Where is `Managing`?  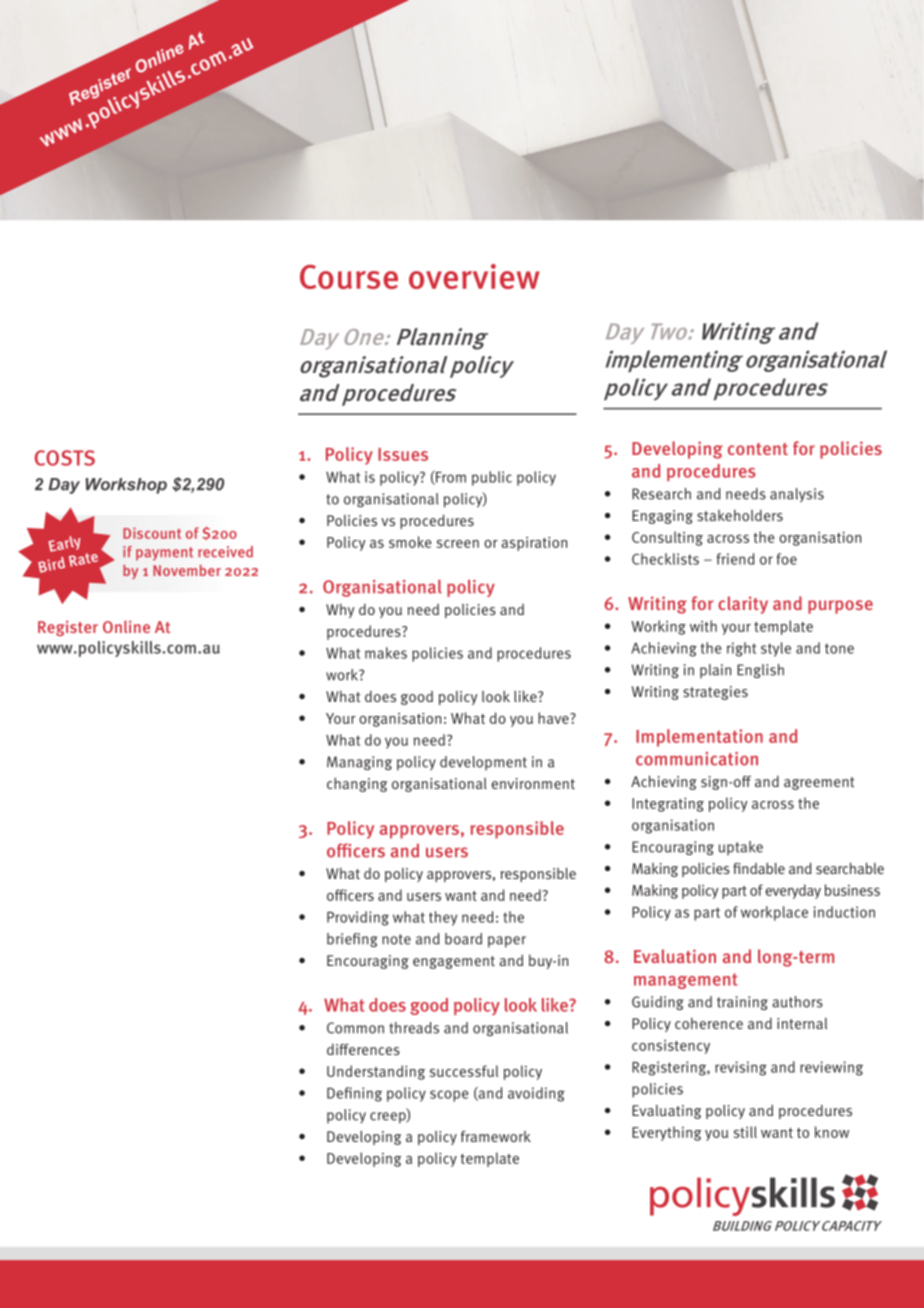 Managing is located at coordinates (359, 763).
